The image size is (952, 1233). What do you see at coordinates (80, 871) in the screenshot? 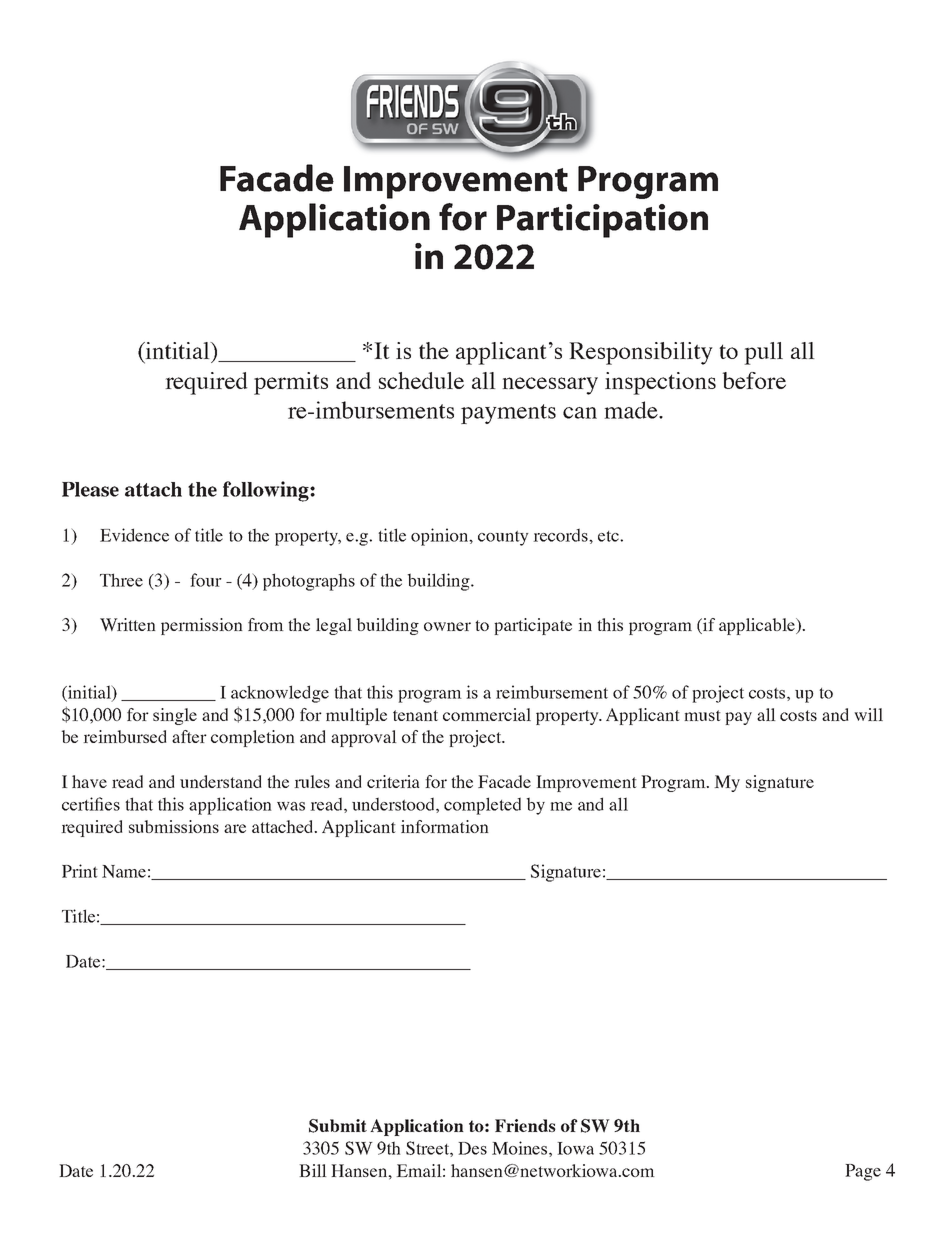
I see `Print` at bounding box center [80, 871].
